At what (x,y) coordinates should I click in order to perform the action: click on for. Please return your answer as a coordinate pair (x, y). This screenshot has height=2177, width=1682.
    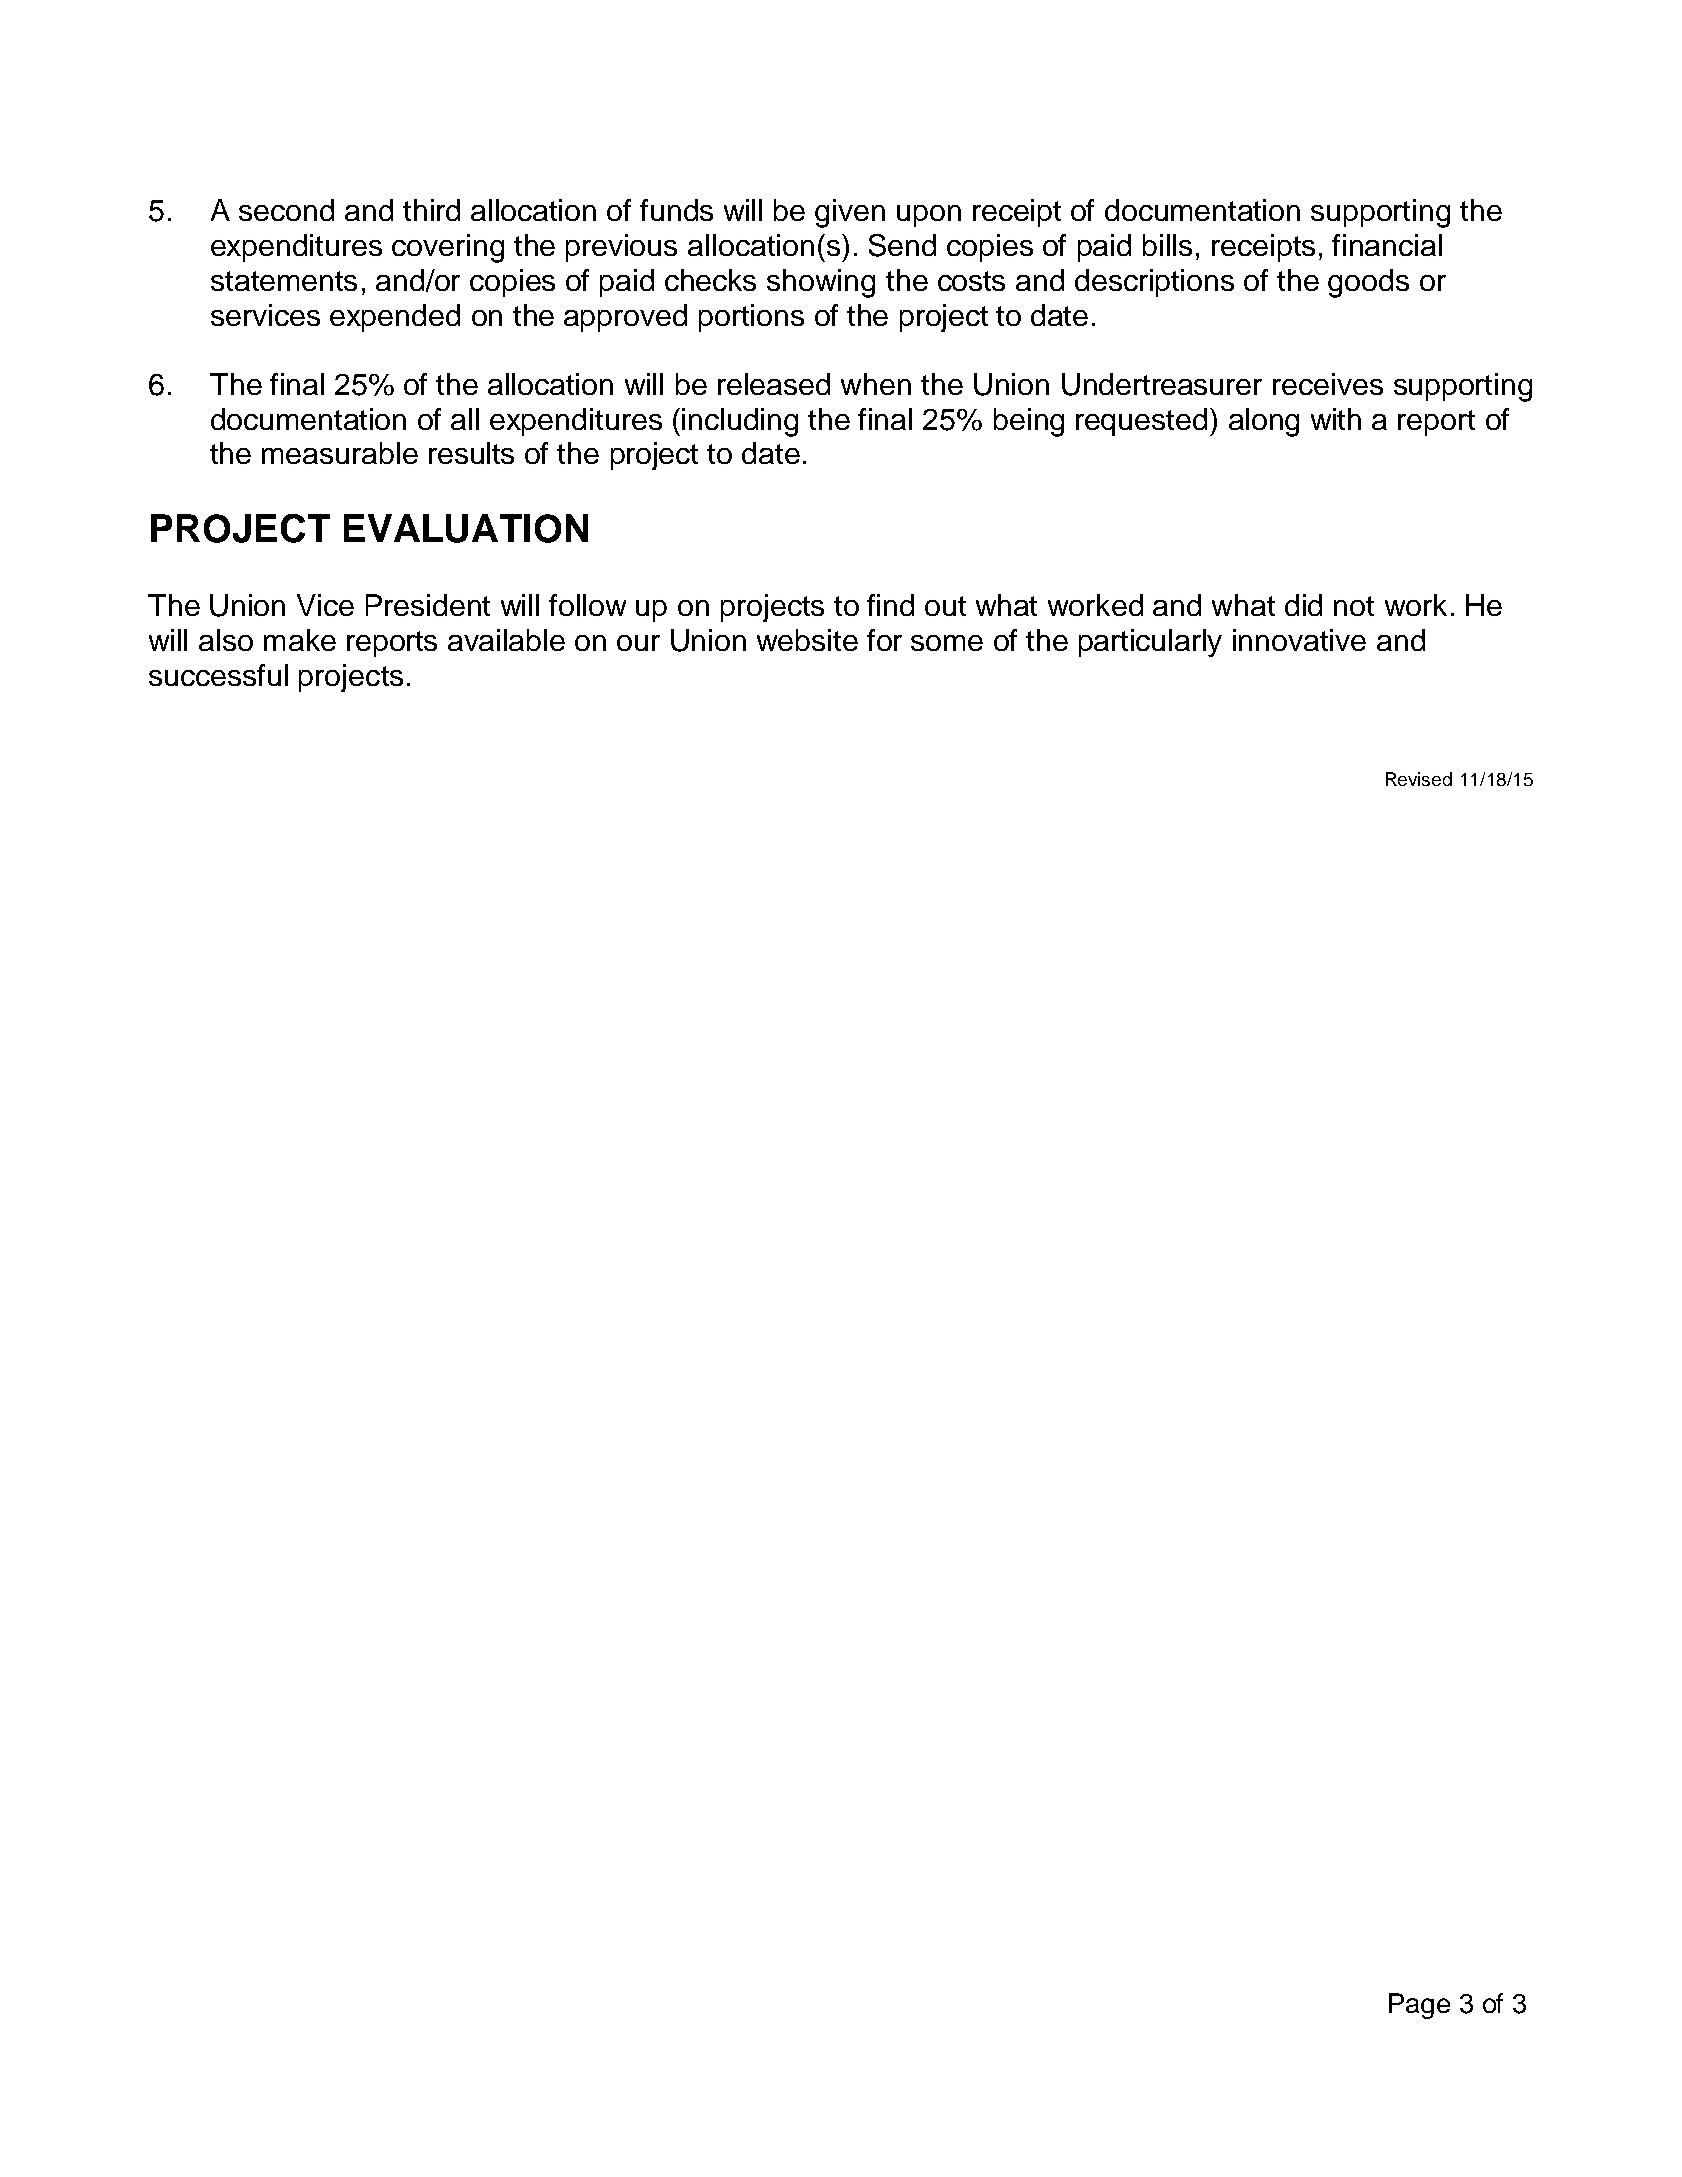
    Looking at the image, I should click on (884, 640).
